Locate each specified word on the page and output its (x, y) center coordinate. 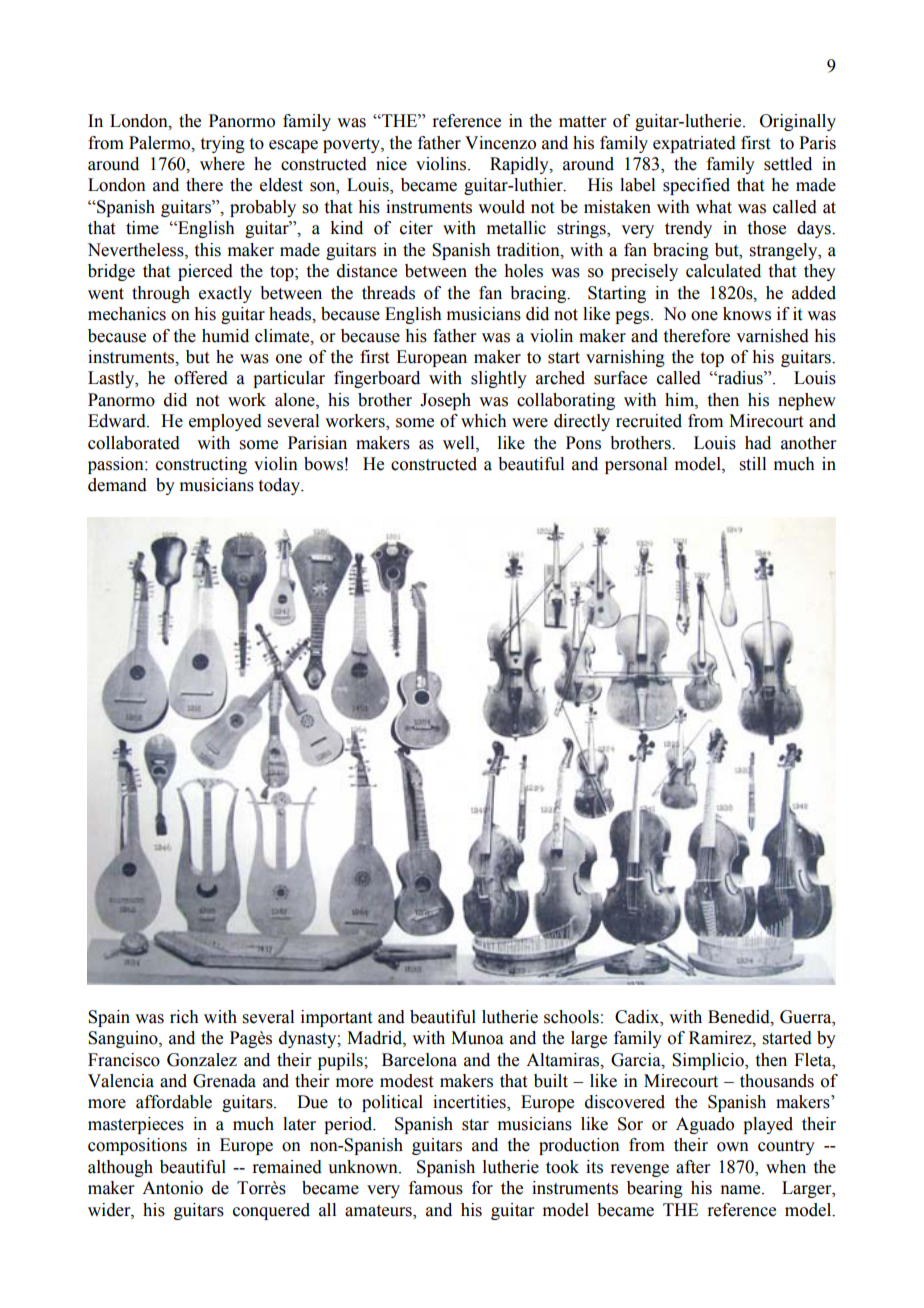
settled (788, 164)
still (753, 464)
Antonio (172, 1188)
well (460, 443)
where (222, 164)
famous (436, 1188)
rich (184, 1017)
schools (571, 1017)
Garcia (637, 1060)
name (742, 1190)
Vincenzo (500, 143)
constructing (201, 465)
